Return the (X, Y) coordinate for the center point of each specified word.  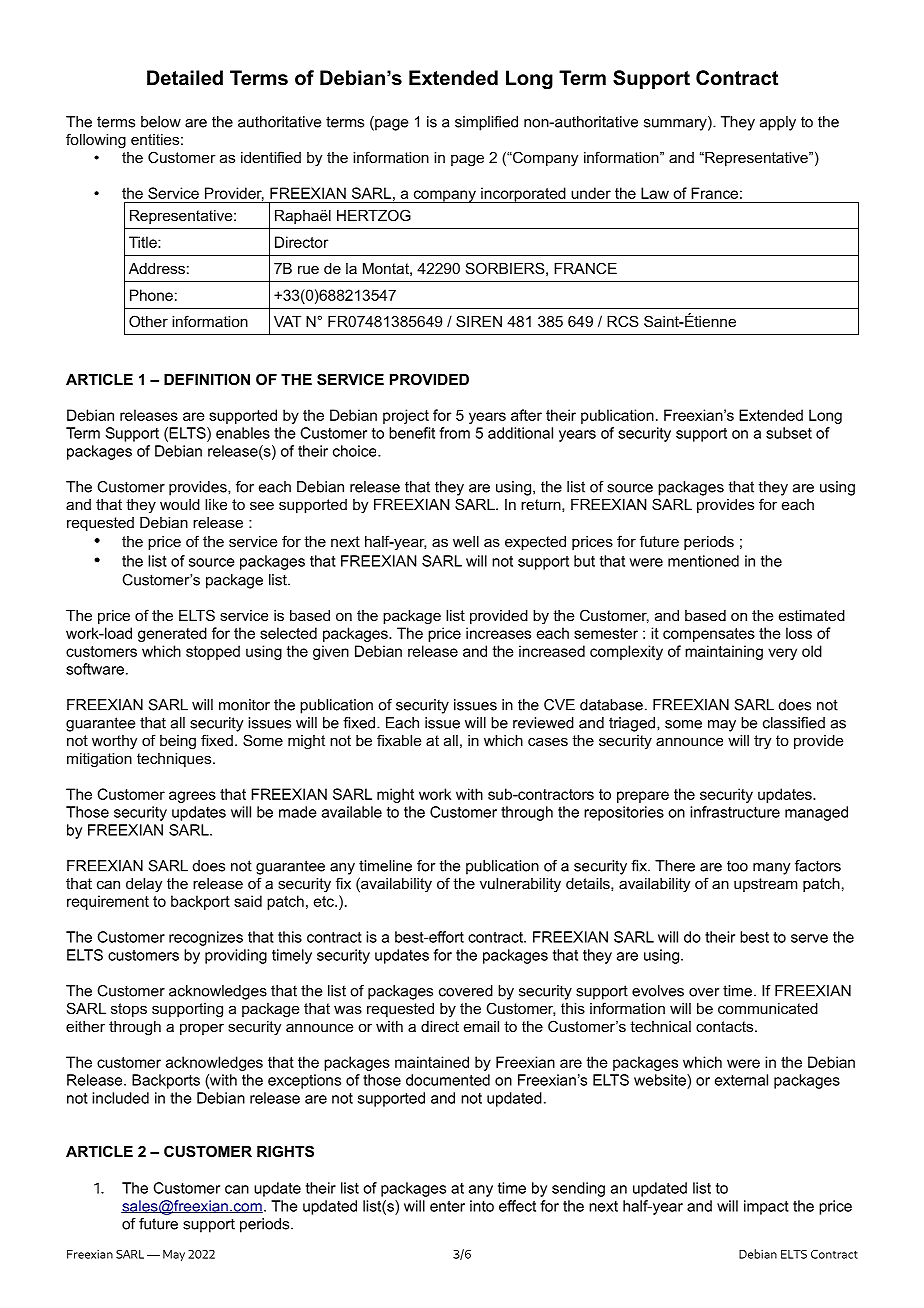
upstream (765, 885)
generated (172, 634)
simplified (486, 123)
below (161, 122)
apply (778, 123)
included (120, 1098)
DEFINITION (207, 379)
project (406, 416)
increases (498, 633)
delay (144, 885)
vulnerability (520, 885)
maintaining (724, 652)
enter (447, 1206)
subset (789, 433)
